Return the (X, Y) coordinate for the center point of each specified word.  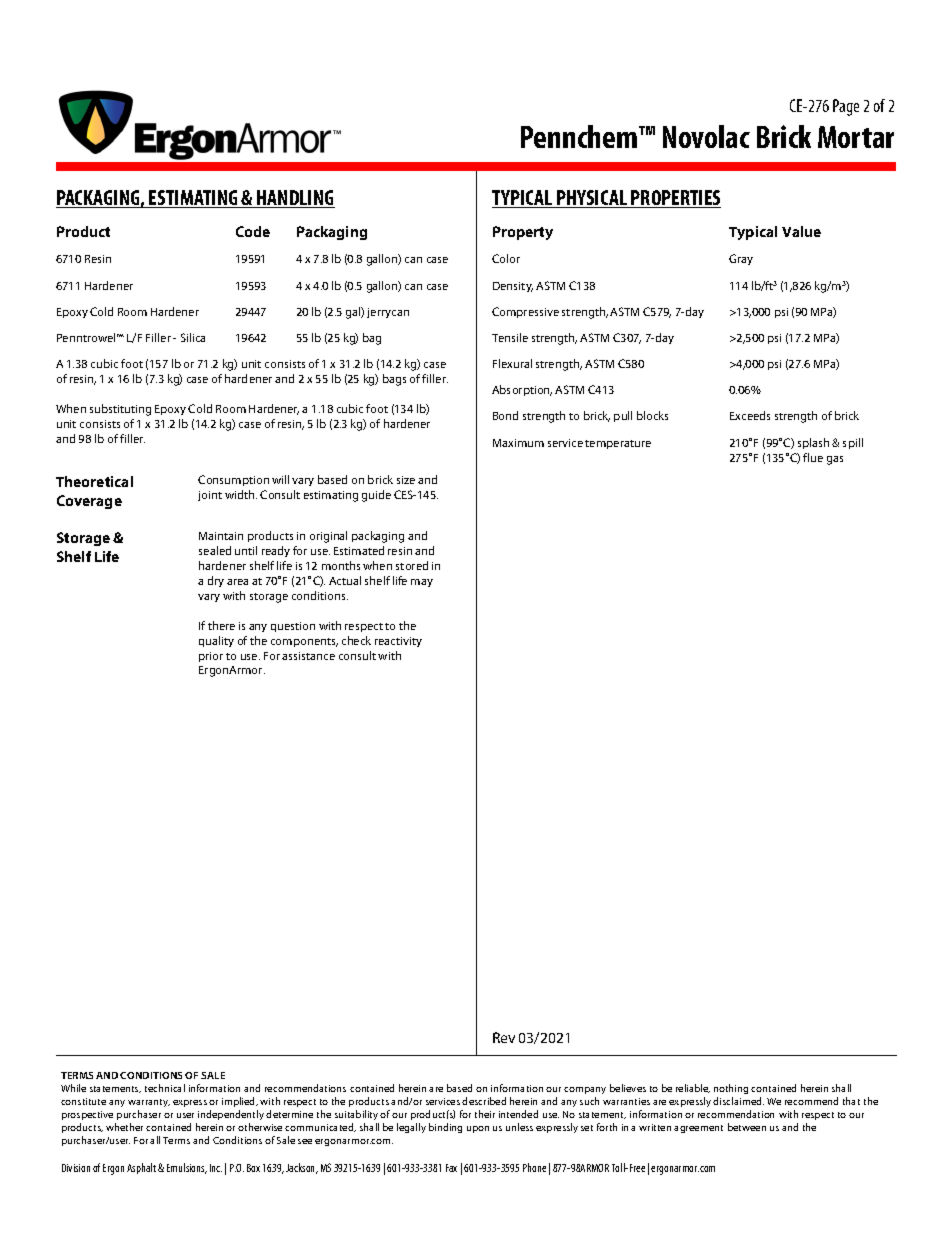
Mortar (856, 137)
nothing (731, 1089)
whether (124, 1127)
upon (478, 1129)
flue (813, 457)
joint (210, 496)
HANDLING (295, 199)
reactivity (398, 642)
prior (211, 657)
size (406, 480)
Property (523, 233)
